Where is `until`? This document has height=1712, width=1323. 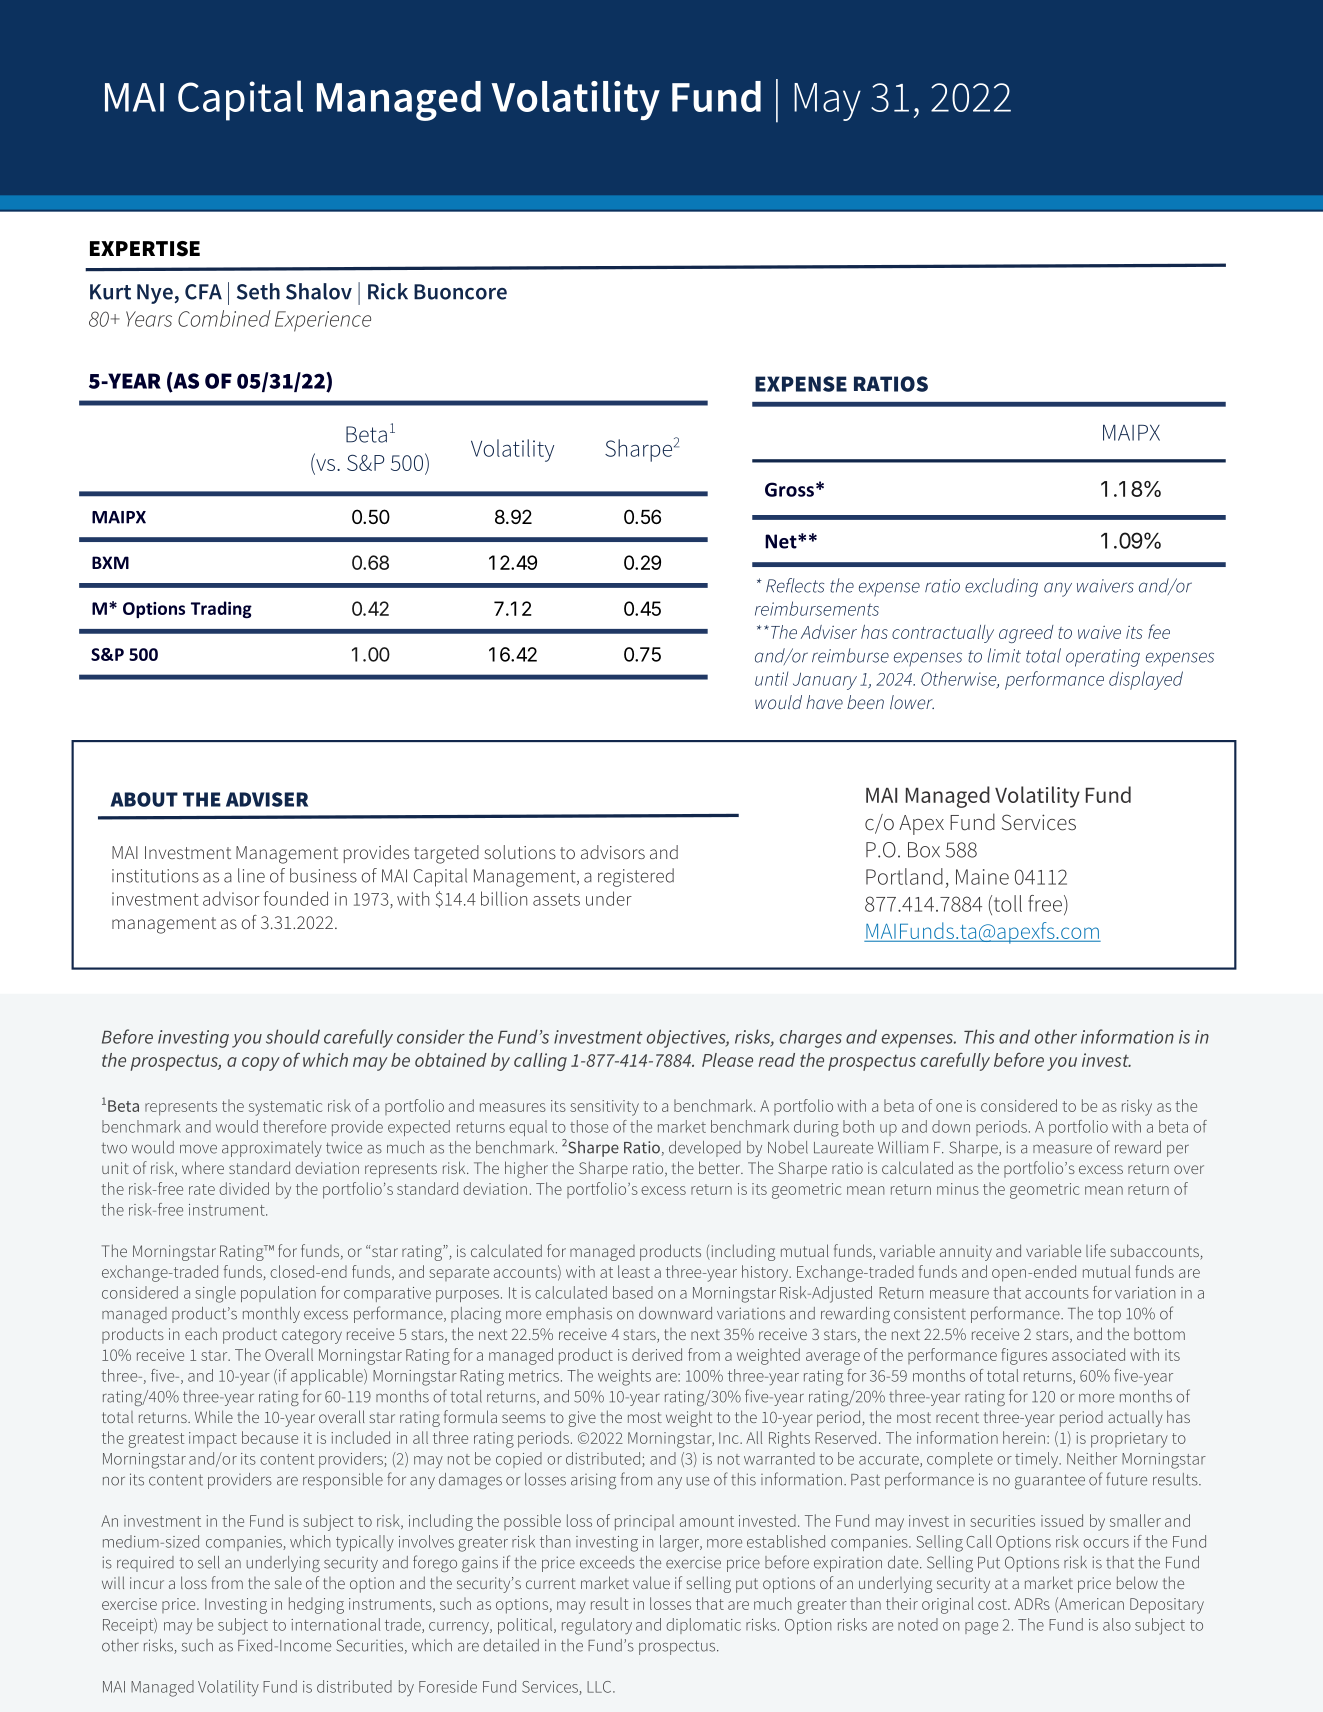 until is located at coordinates (771, 679).
